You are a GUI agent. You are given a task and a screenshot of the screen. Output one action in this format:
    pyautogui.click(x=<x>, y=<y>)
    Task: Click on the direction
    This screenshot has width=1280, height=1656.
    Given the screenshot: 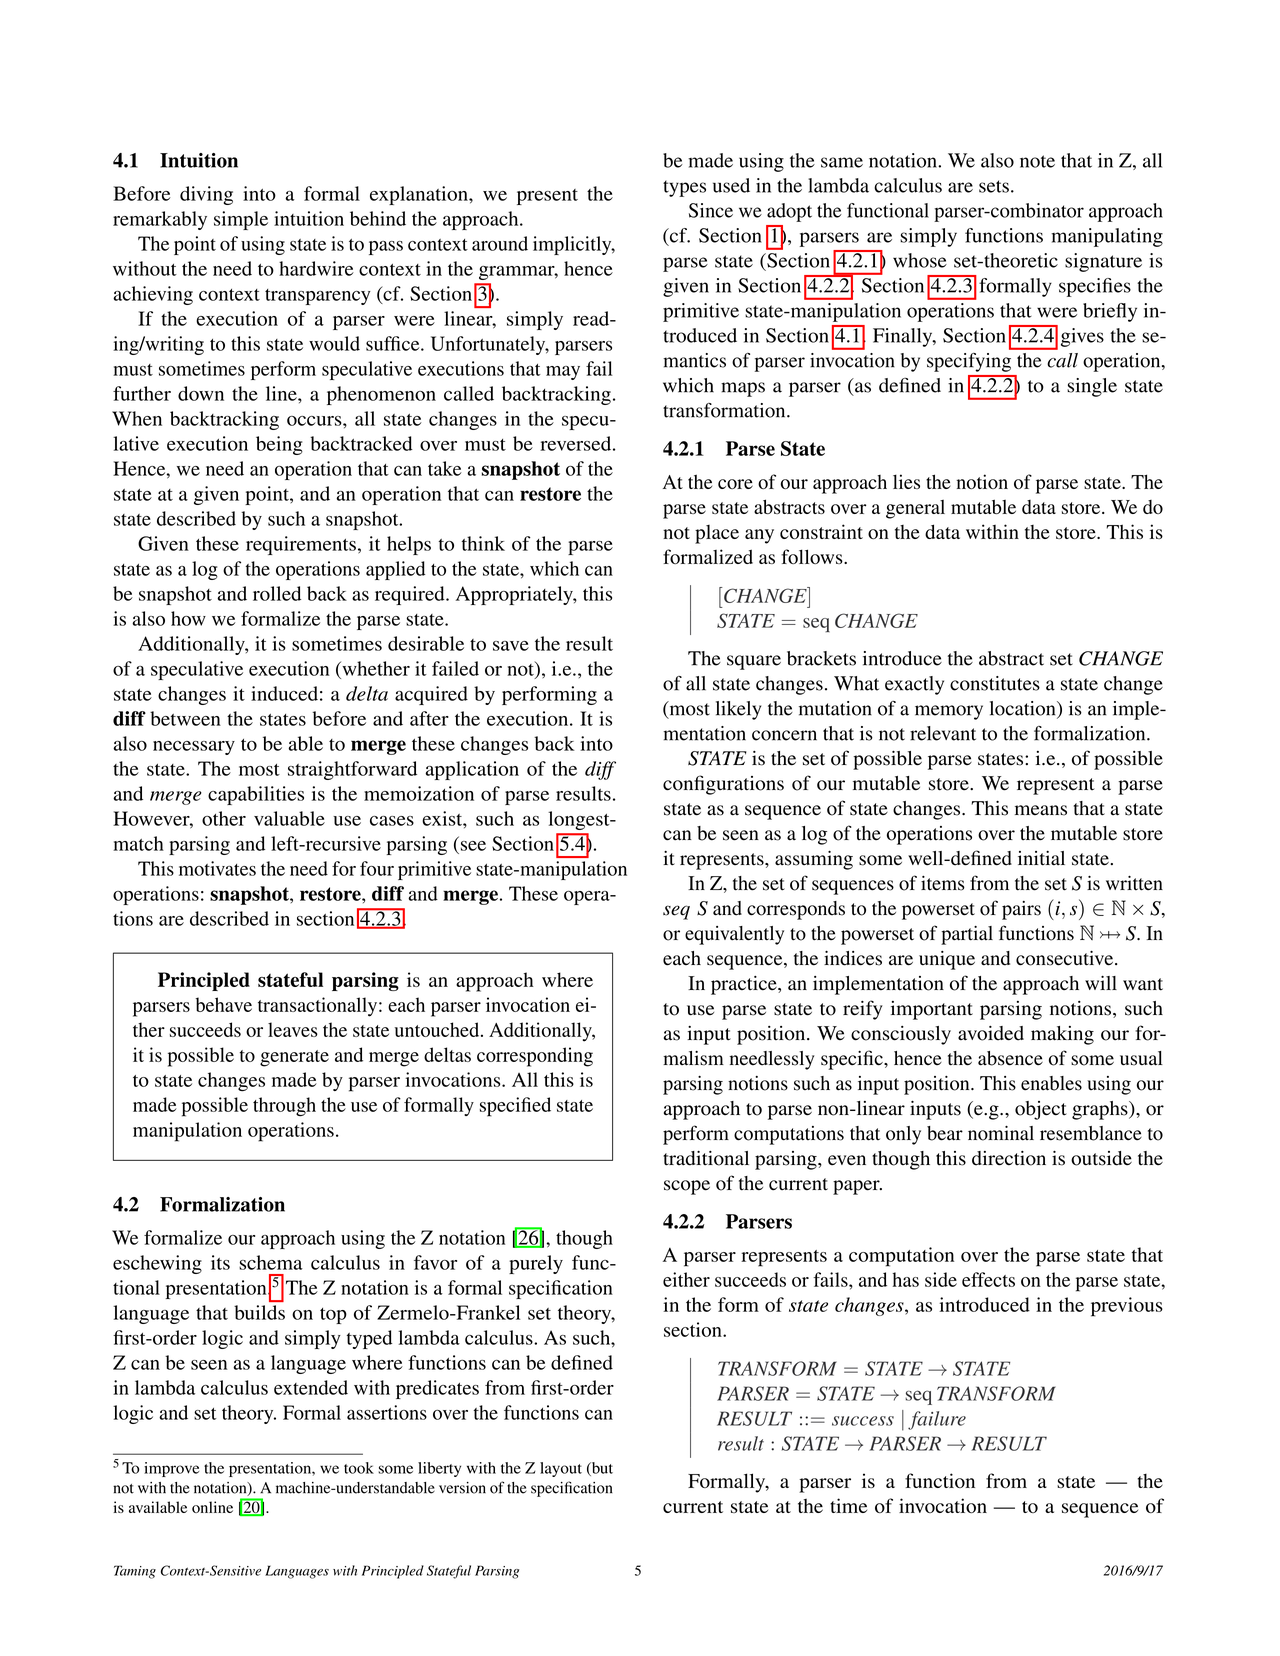 What is the action you would take?
    pyautogui.click(x=1009, y=1158)
